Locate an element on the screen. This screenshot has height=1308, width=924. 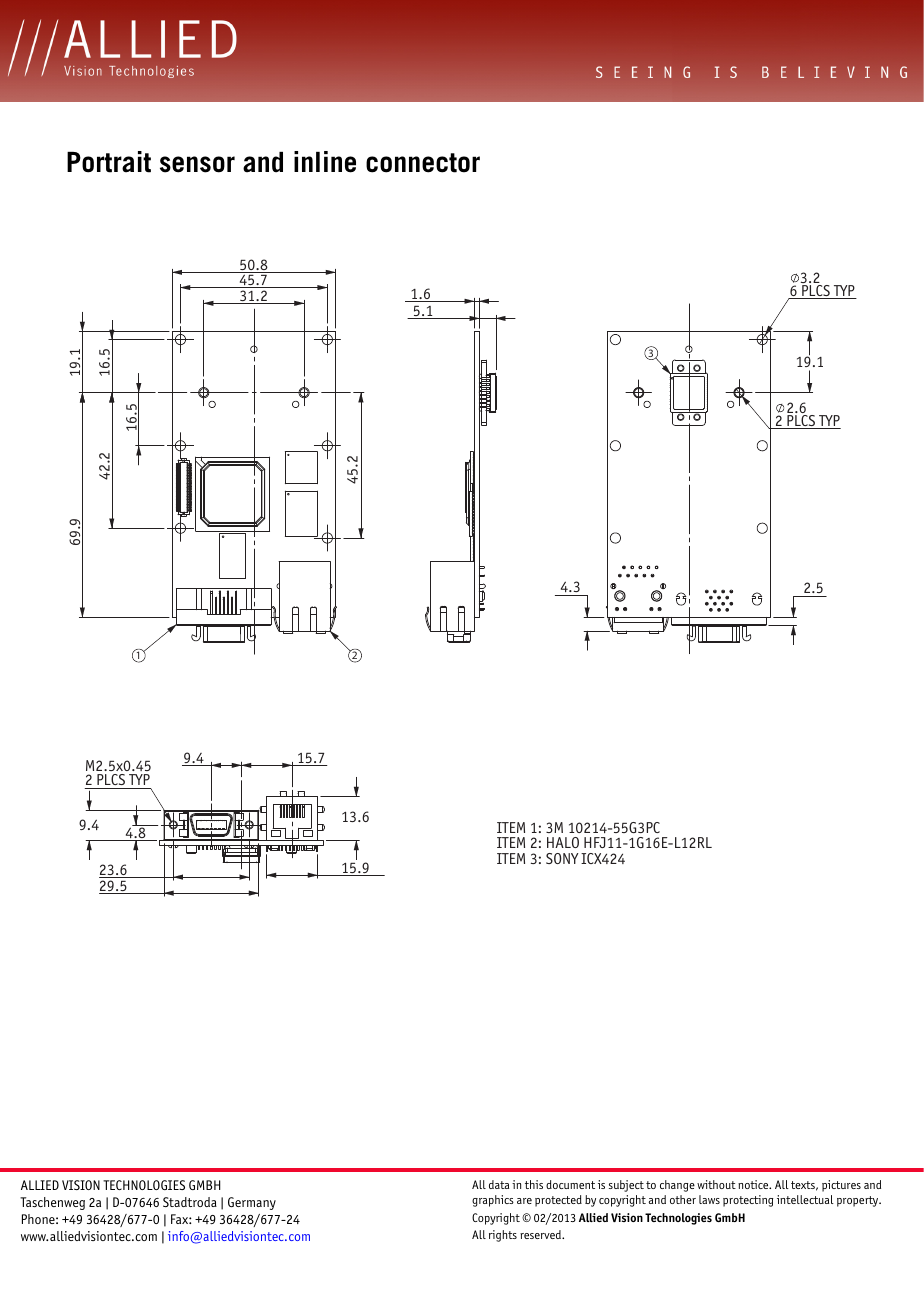
notice is located at coordinates (754, 1184).
